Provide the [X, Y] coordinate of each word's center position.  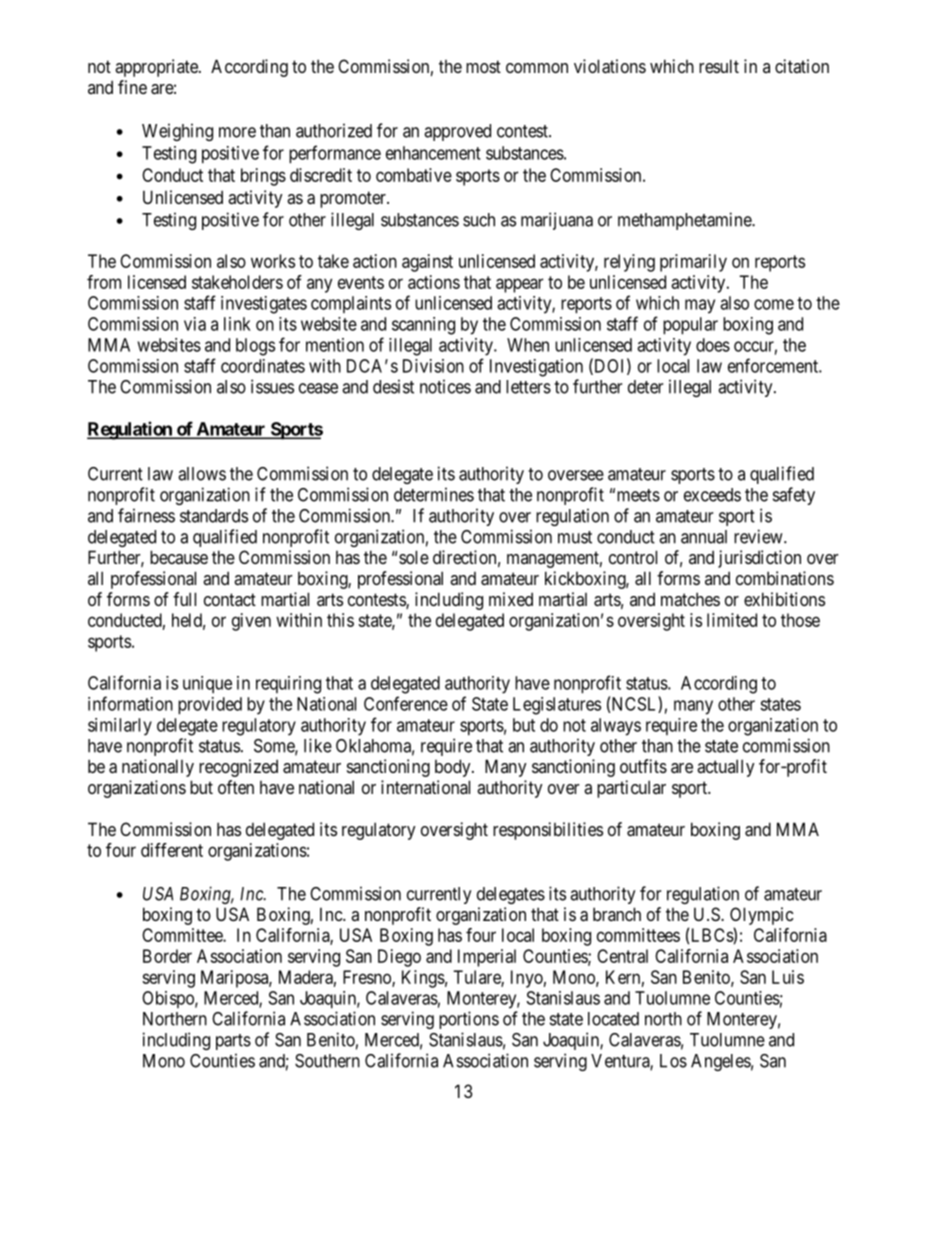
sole [414, 557]
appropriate [157, 68]
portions [469, 1020]
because [179, 557]
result [719, 66]
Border [167, 956]
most [483, 66]
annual [704, 537]
